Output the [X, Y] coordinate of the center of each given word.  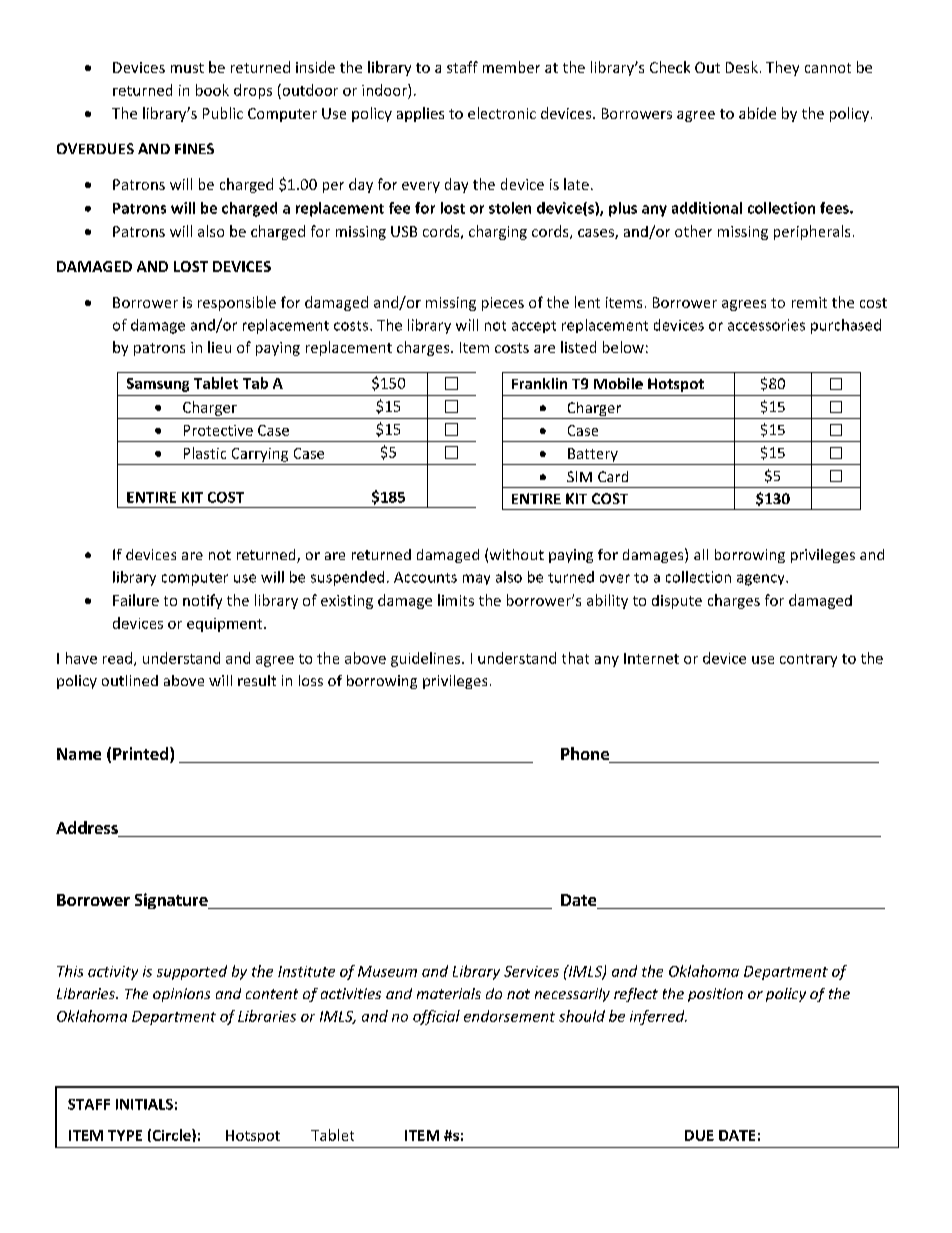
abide [757, 113]
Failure [136, 600]
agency [762, 580]
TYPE [125, 1135]
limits [456, 600]
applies [420, 114]
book [212, 90]
